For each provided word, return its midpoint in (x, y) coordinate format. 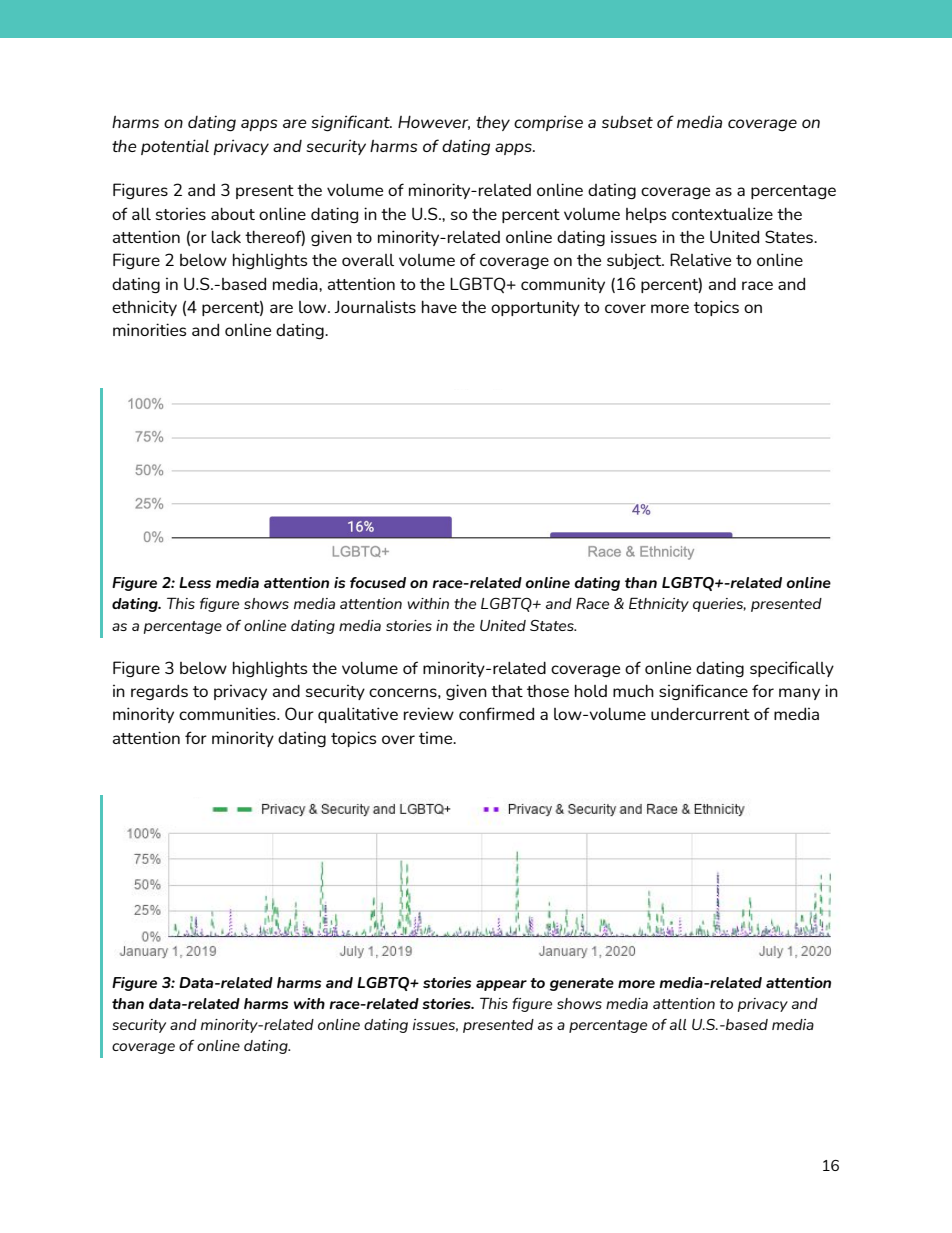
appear (501, 985)
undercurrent (700, 713)
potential (175, 147)
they (493, 123)
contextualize (722, 213)
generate (582, 984)
